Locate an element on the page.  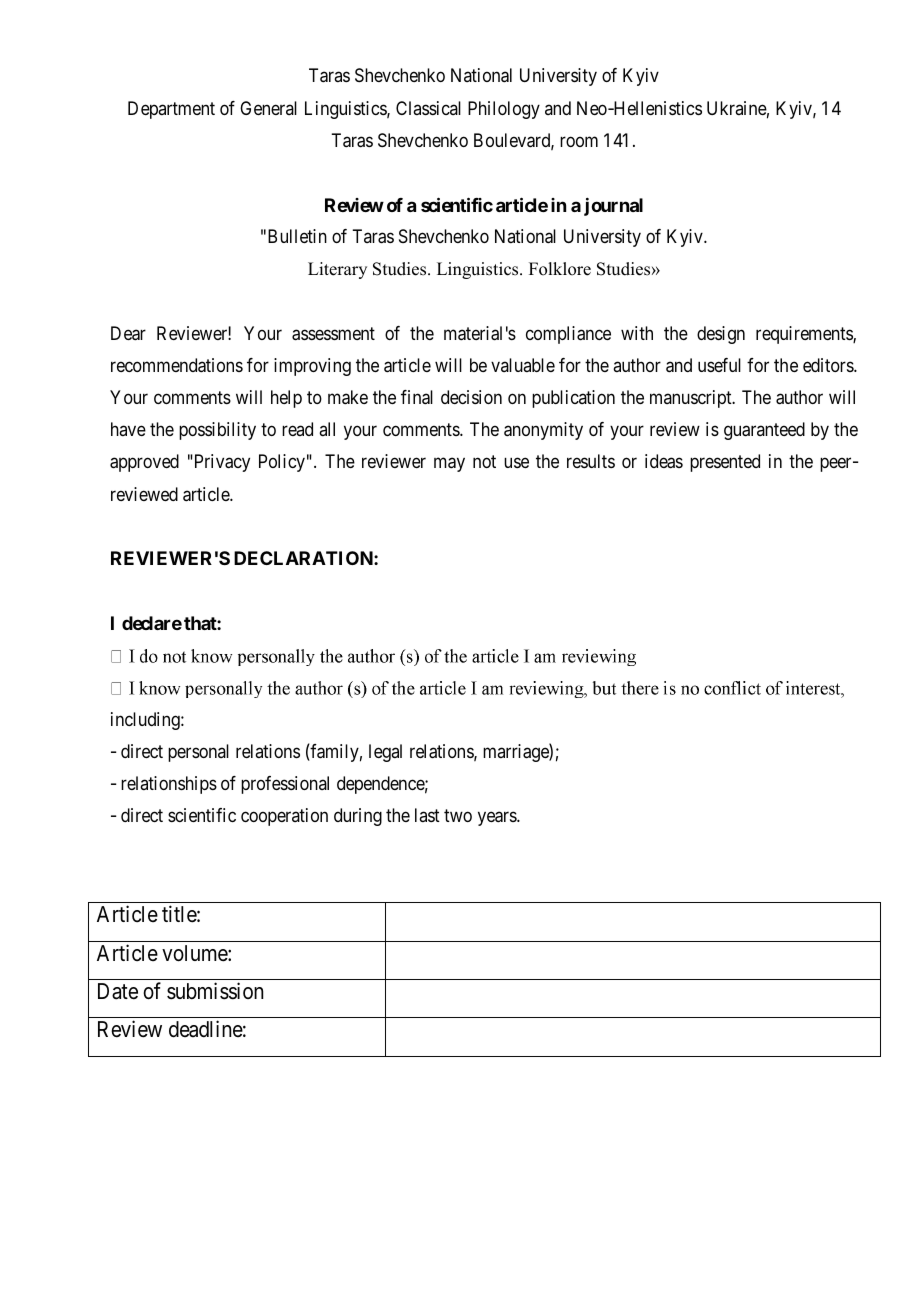
decision is located at coordinates (471, 397).
